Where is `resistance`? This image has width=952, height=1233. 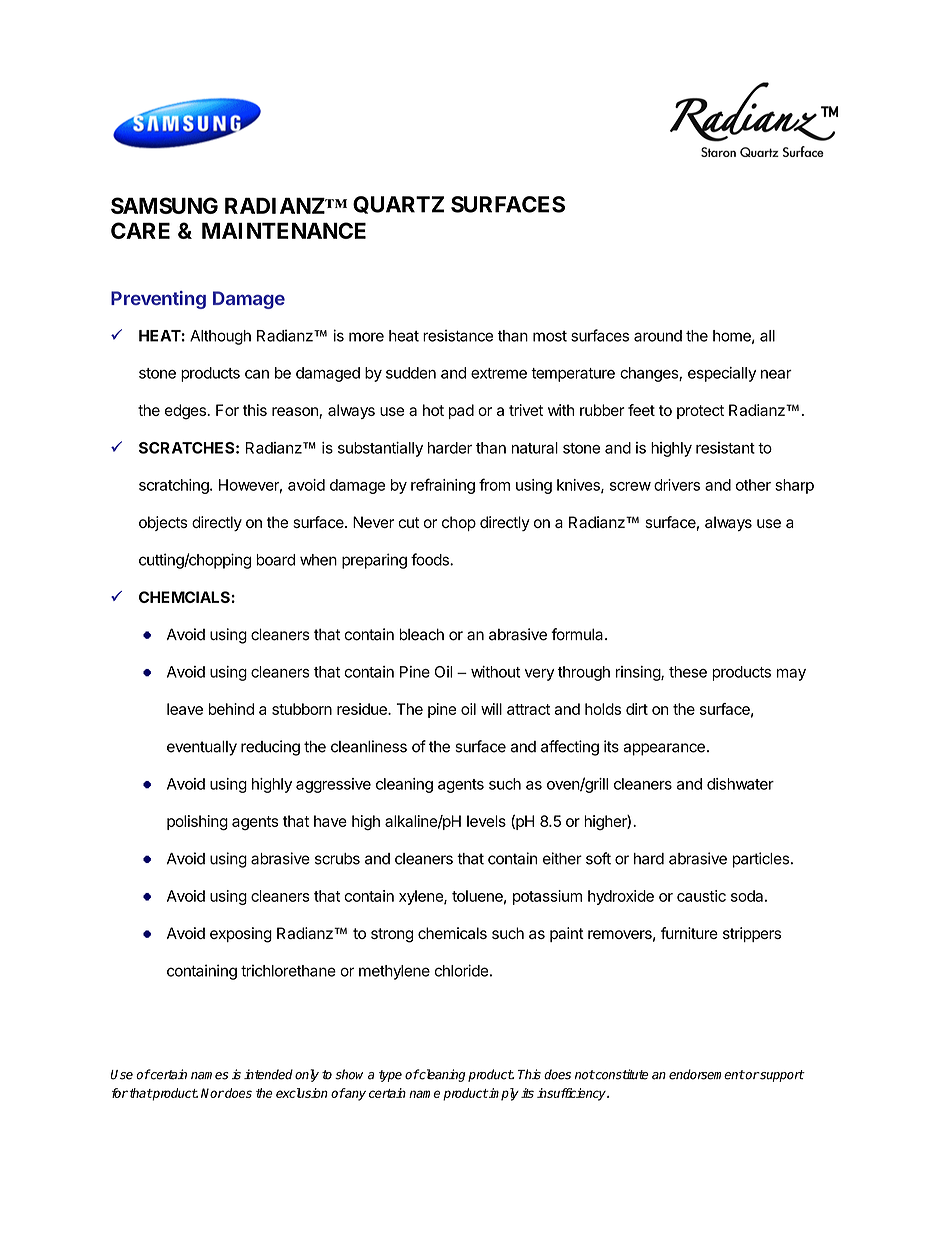
resistance is located at coordinates (458, 335).
